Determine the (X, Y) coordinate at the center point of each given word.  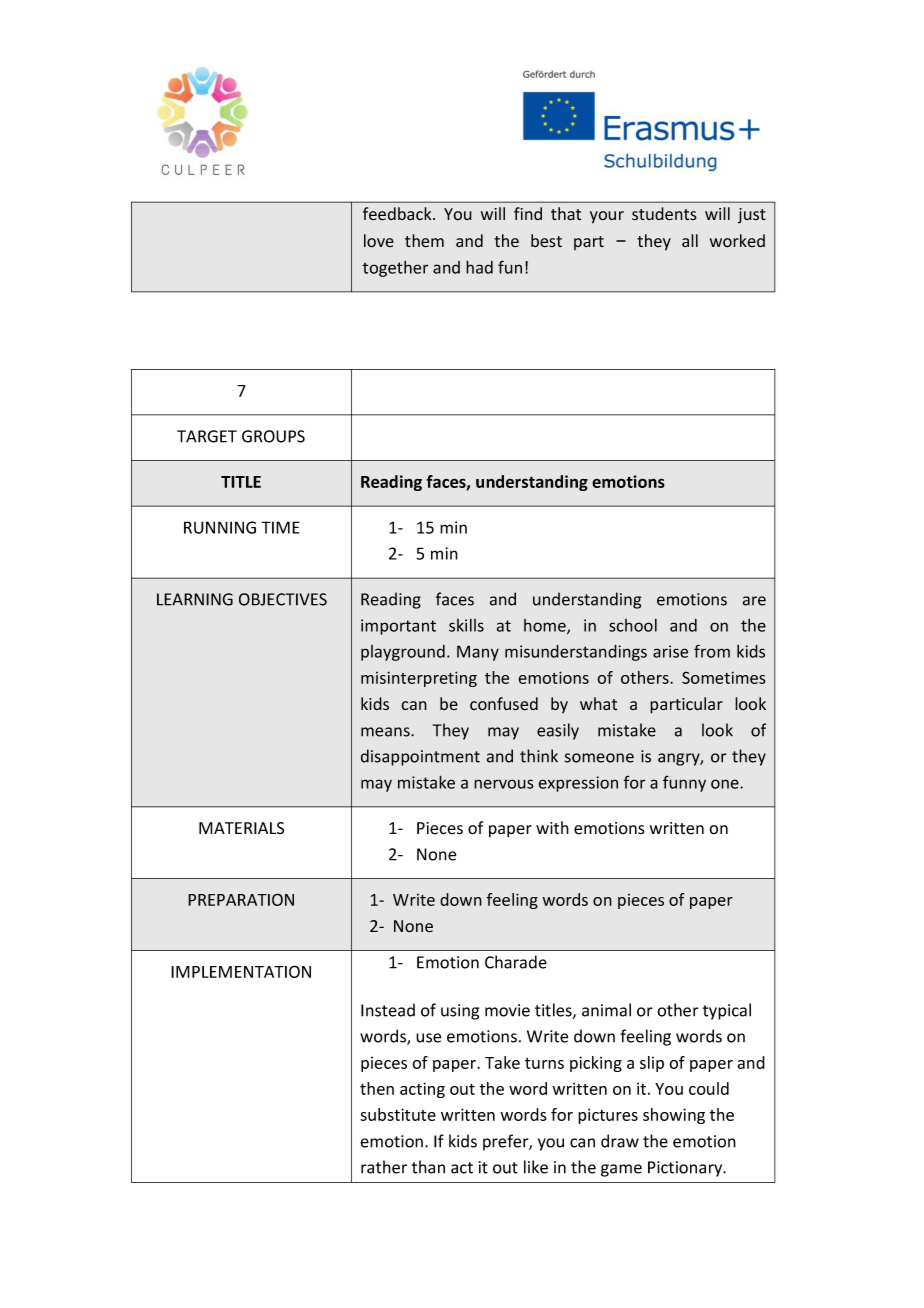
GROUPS (273, 436)
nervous (504, 784)
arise (670, 651)
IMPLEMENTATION (241, 971)
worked (737, 241)
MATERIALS (241, 828)
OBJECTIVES (283, 599)
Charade (516, 962)
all (690, 240)
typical (727, 1011)
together (395, 269)
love (379, 241)
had (479, 267)
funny (684, 783)
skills (466, 625)
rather (384, 1167)
